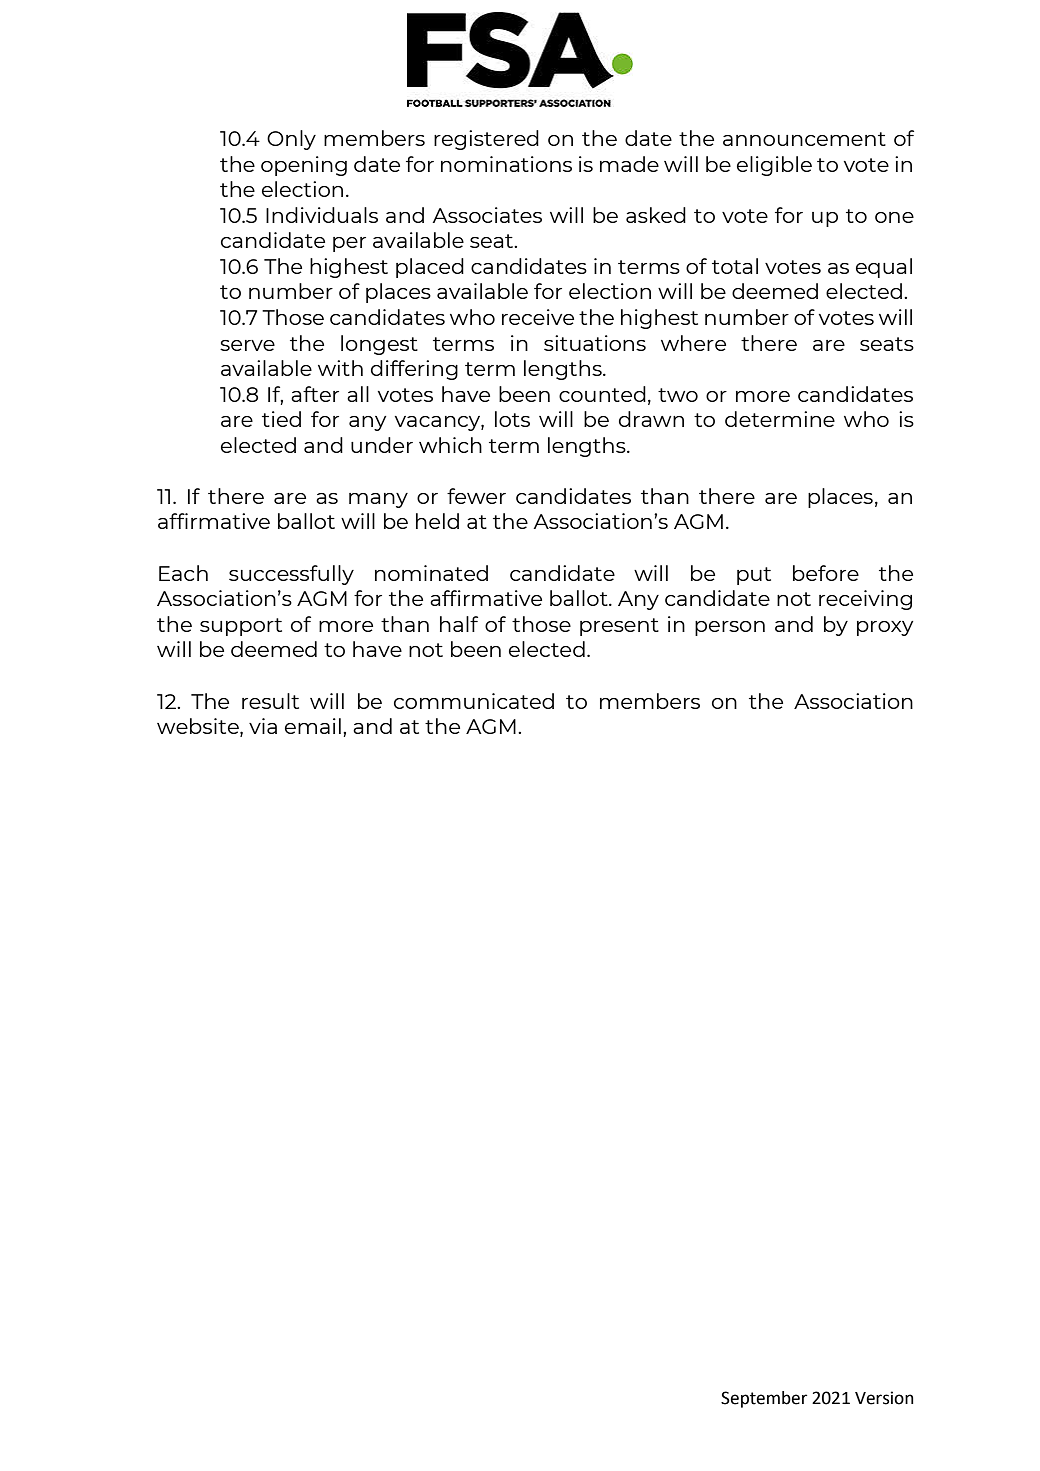 The image size is (1040, 1471). Describe the element at coordinates (304, 166) in the screenshot. I see `opening` at that location.
